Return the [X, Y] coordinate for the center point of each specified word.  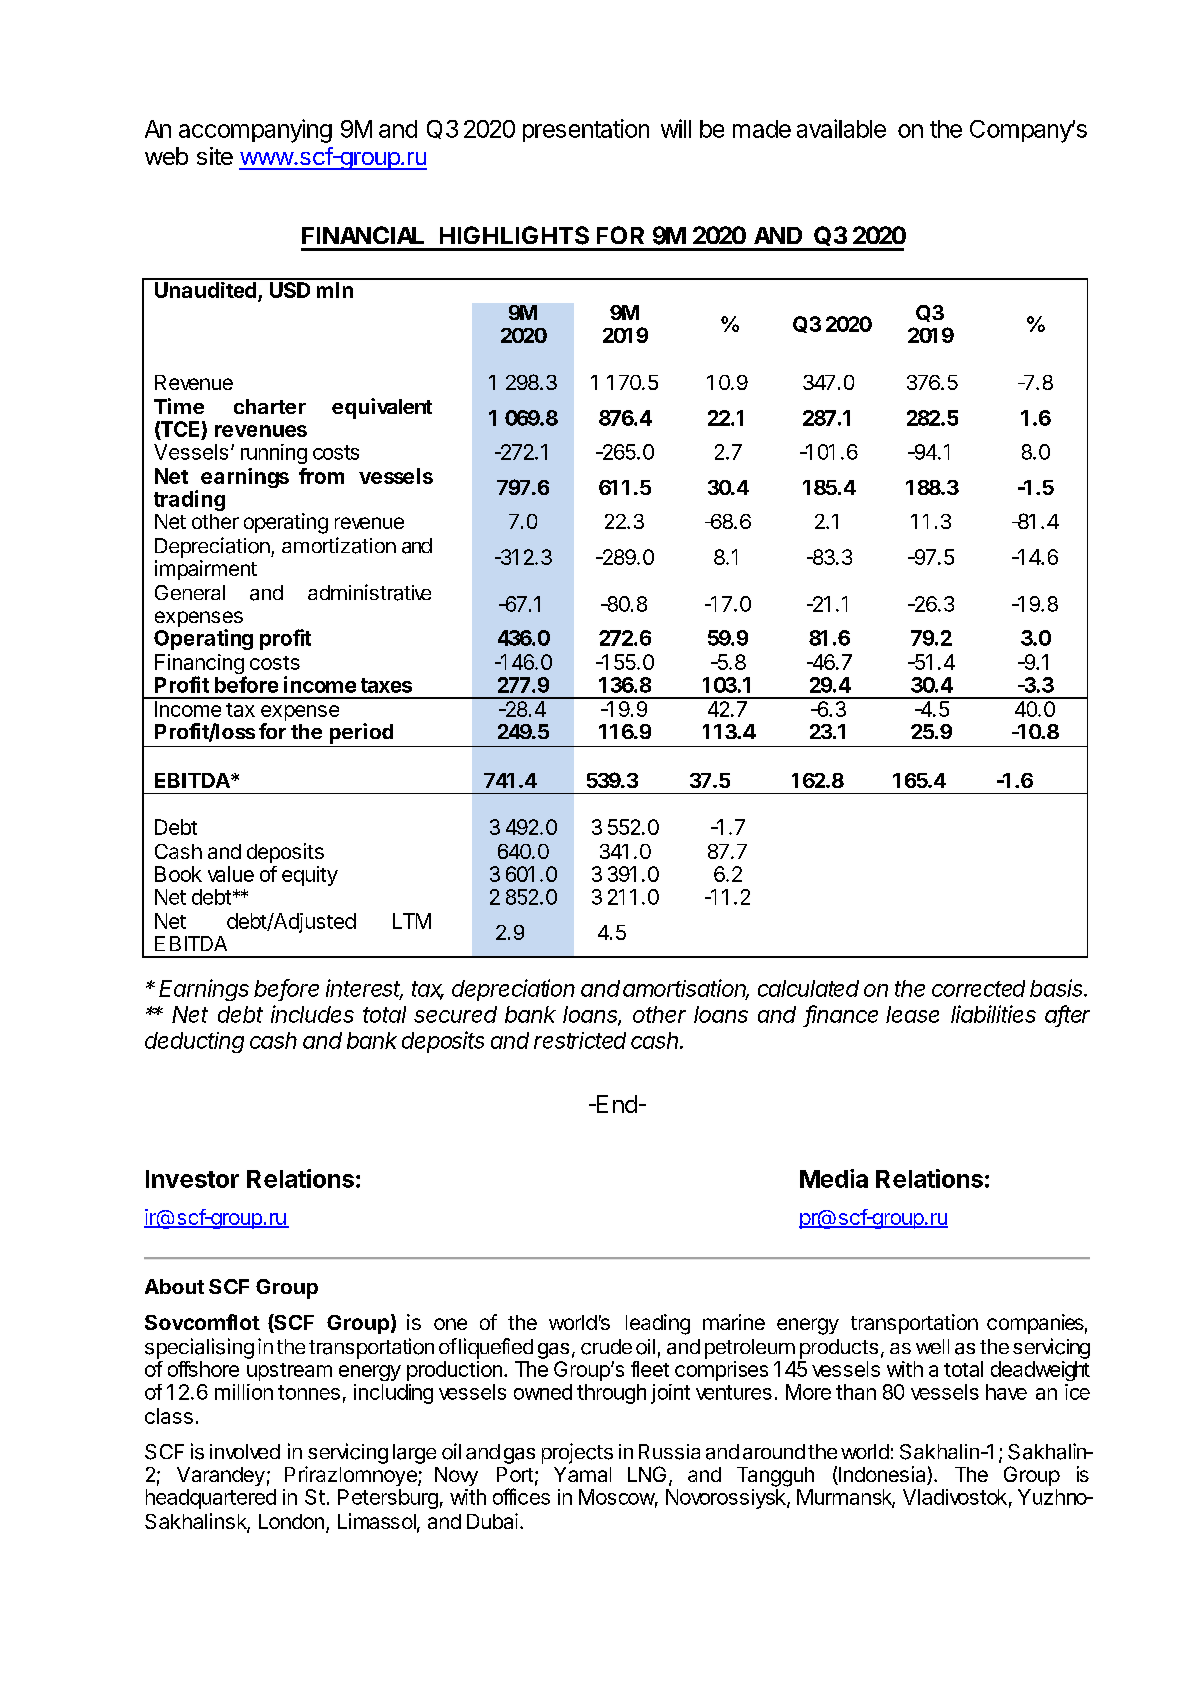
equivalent [382, 408]
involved [245, 1451]
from [321, 476]
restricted [580, 1040]
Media [834, 1178]
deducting [194, 1042]
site [215, 156]
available [841, 128]
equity [310, 876]
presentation [586, 130]
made [762, 129]
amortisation [686, 989]
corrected [978, 988]
